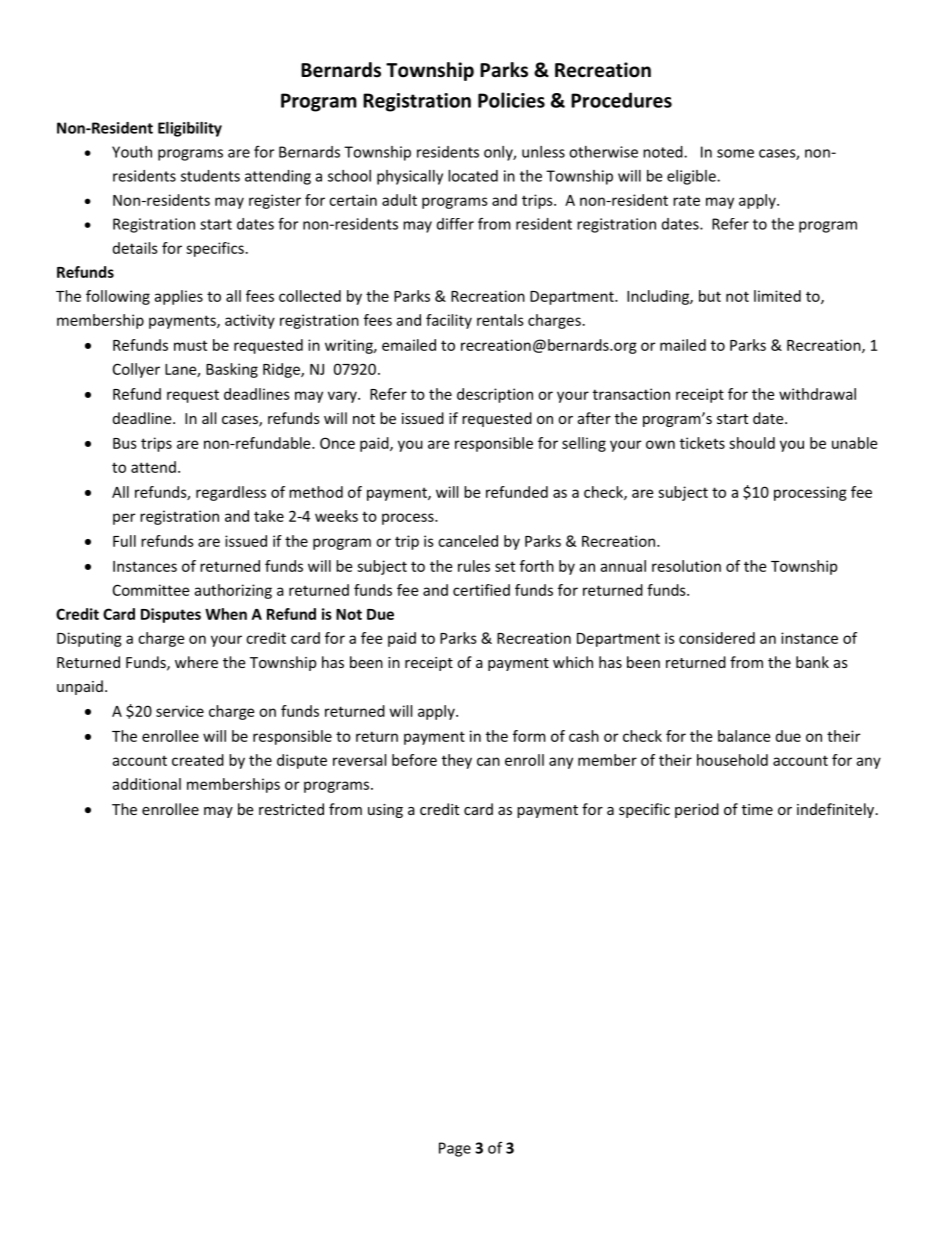  What do you see at coordinates (511, 100) in the image?
I see `Policies` at bounding box center [511, 100].
